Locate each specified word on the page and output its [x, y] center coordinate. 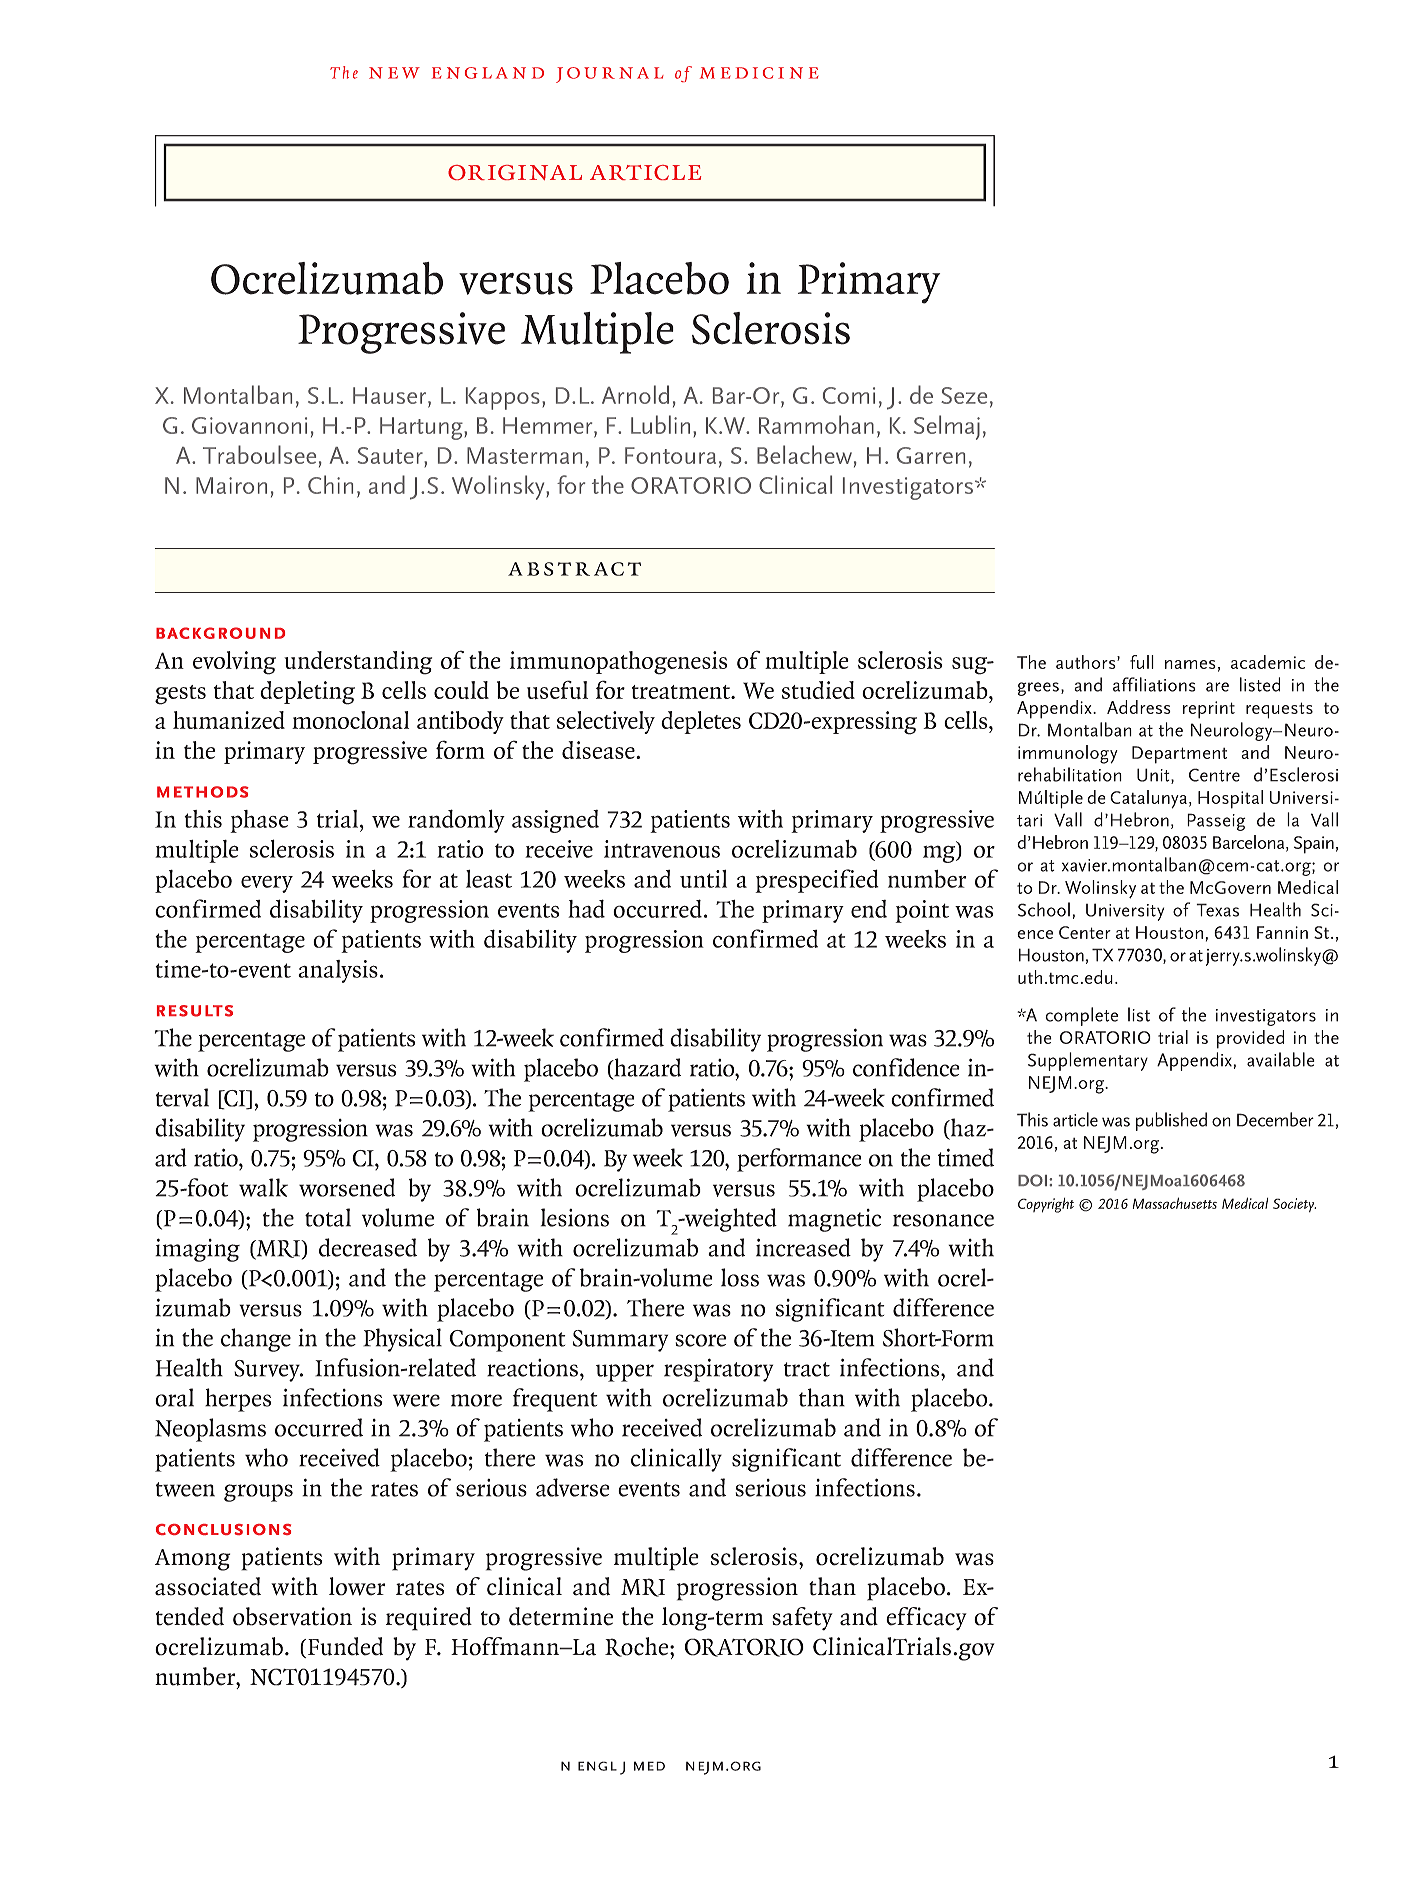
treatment [682, 692]
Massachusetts [1175, 1203]
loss [740, 1277]
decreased [368, 1247]
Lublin [660, 424]
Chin [330, 484]
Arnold [635, 394]
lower [357, 1586]
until [703, 879]
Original [515, 172]
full [1142, 662]
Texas [1217, 910]
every [267, 884]
